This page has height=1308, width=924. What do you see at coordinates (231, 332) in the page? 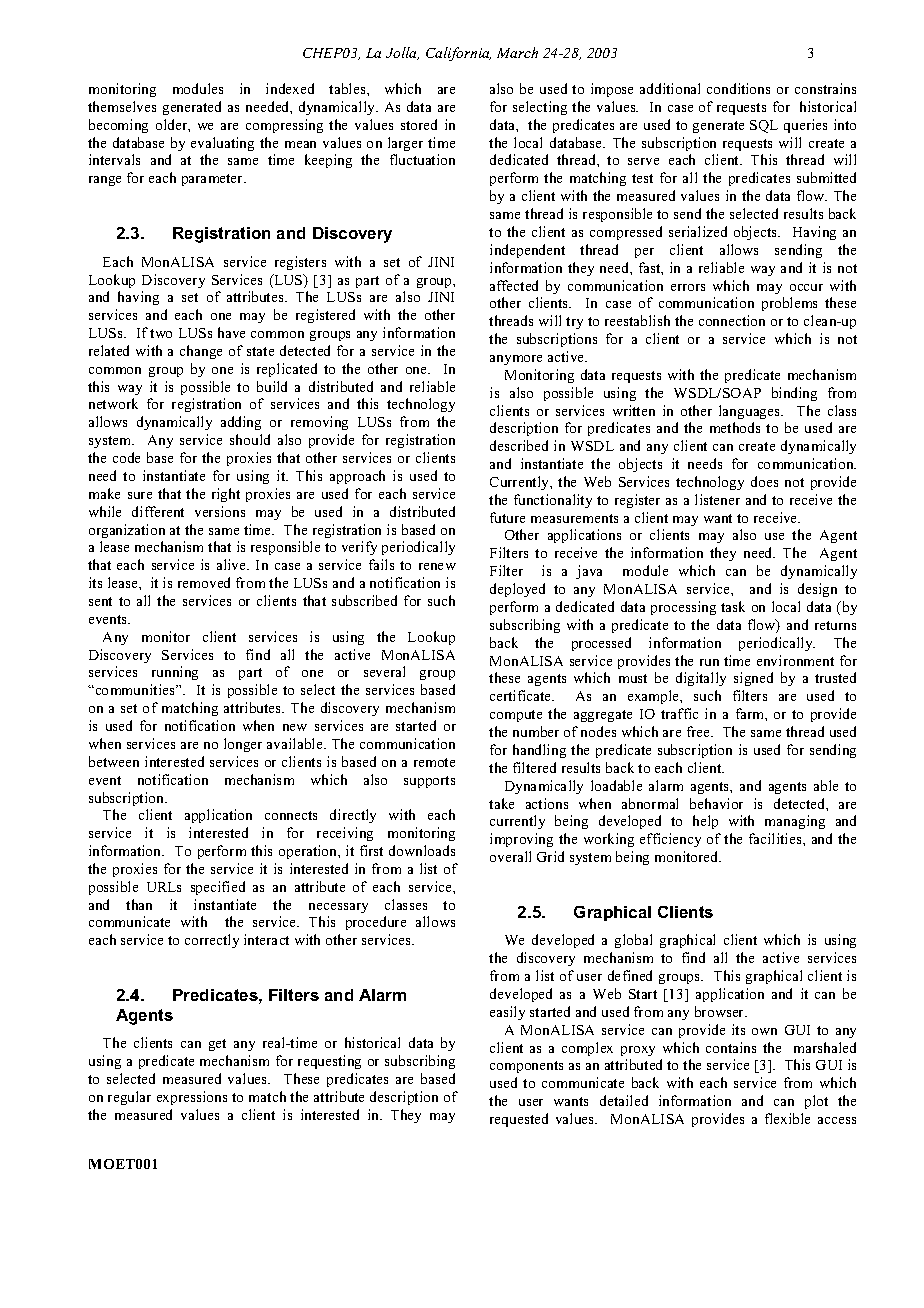
I see `have` at bounding box center [231, 332].
